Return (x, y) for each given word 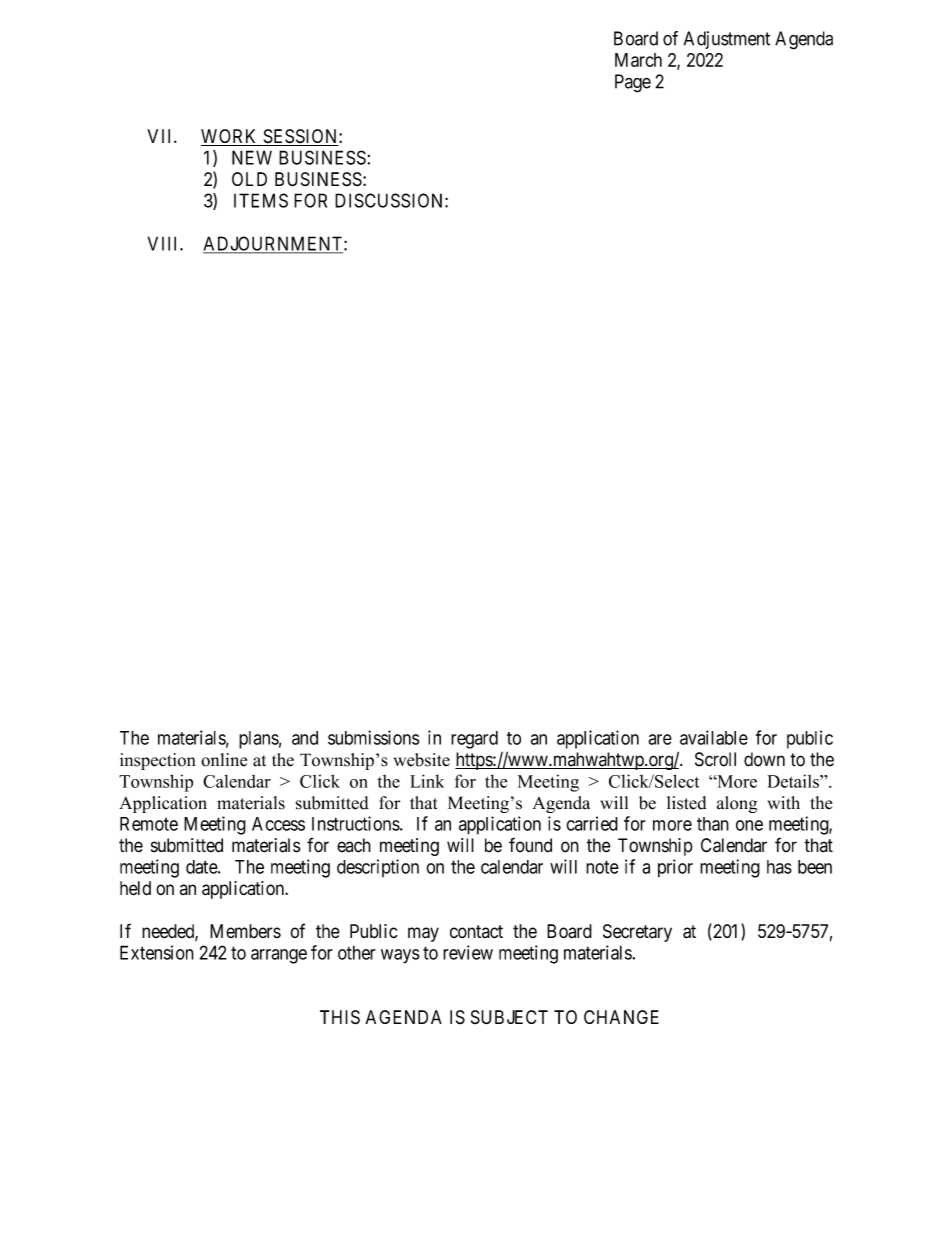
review (468, 952)
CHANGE (621, 1017)
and (305, 738)
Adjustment (727, 40)
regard (474, 740)
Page (633, 83)
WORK (230, 137)
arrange (279, 956)
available (714, 737)
